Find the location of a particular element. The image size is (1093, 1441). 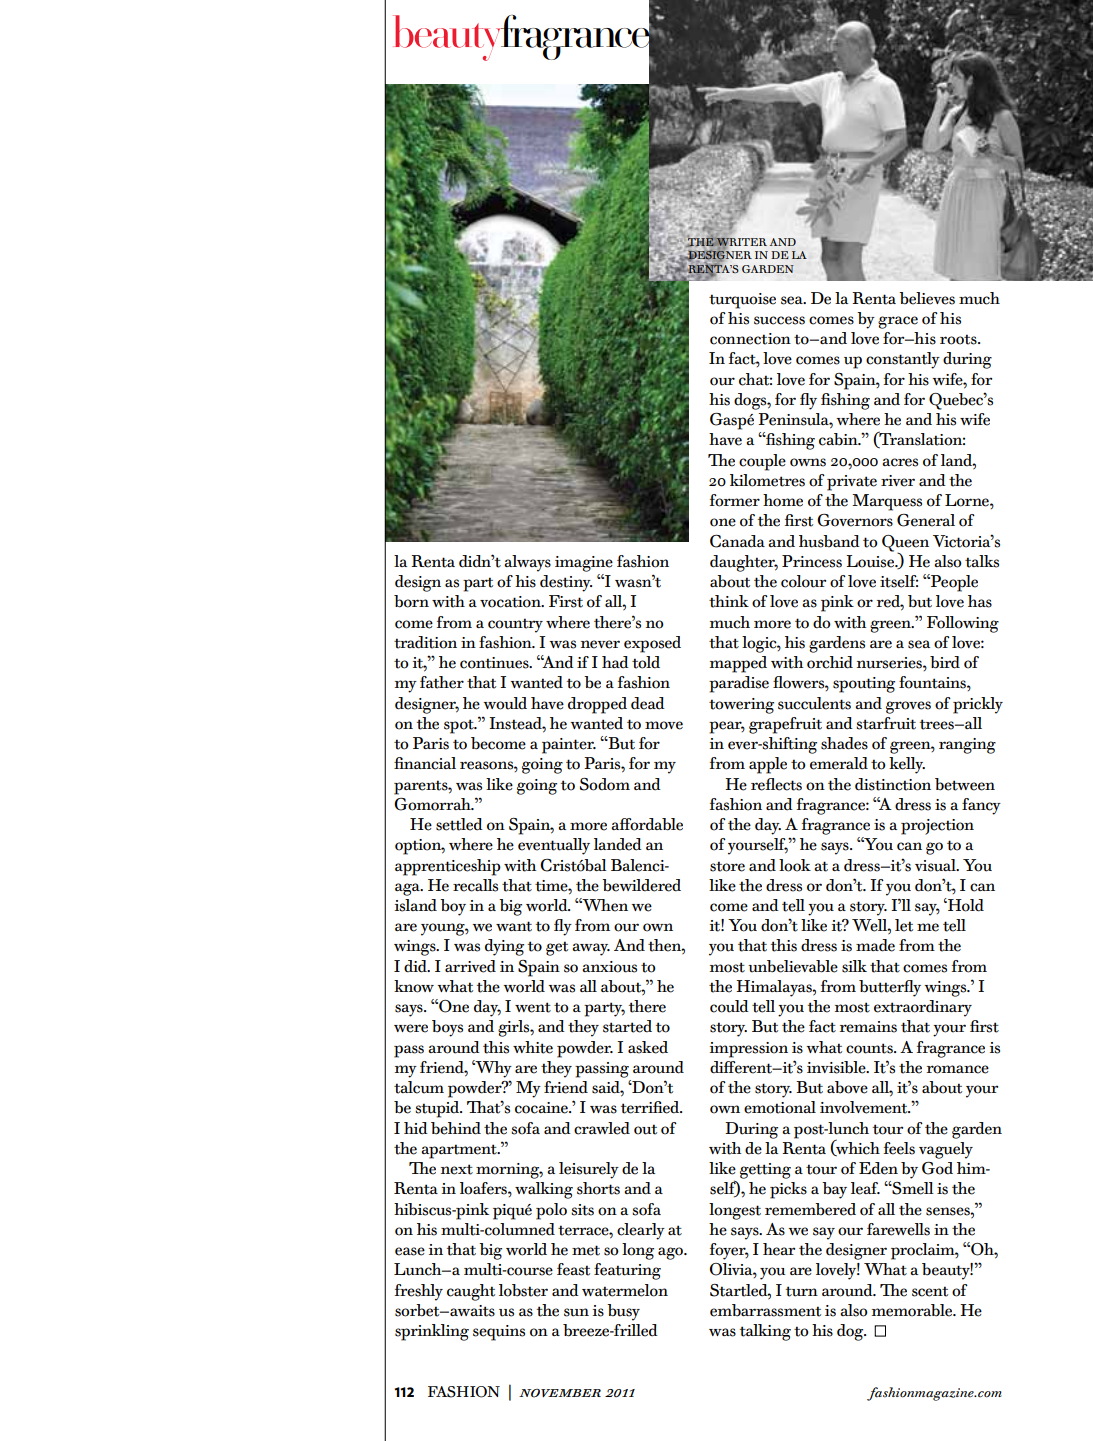

could is located at coordinates (729, 1006).
